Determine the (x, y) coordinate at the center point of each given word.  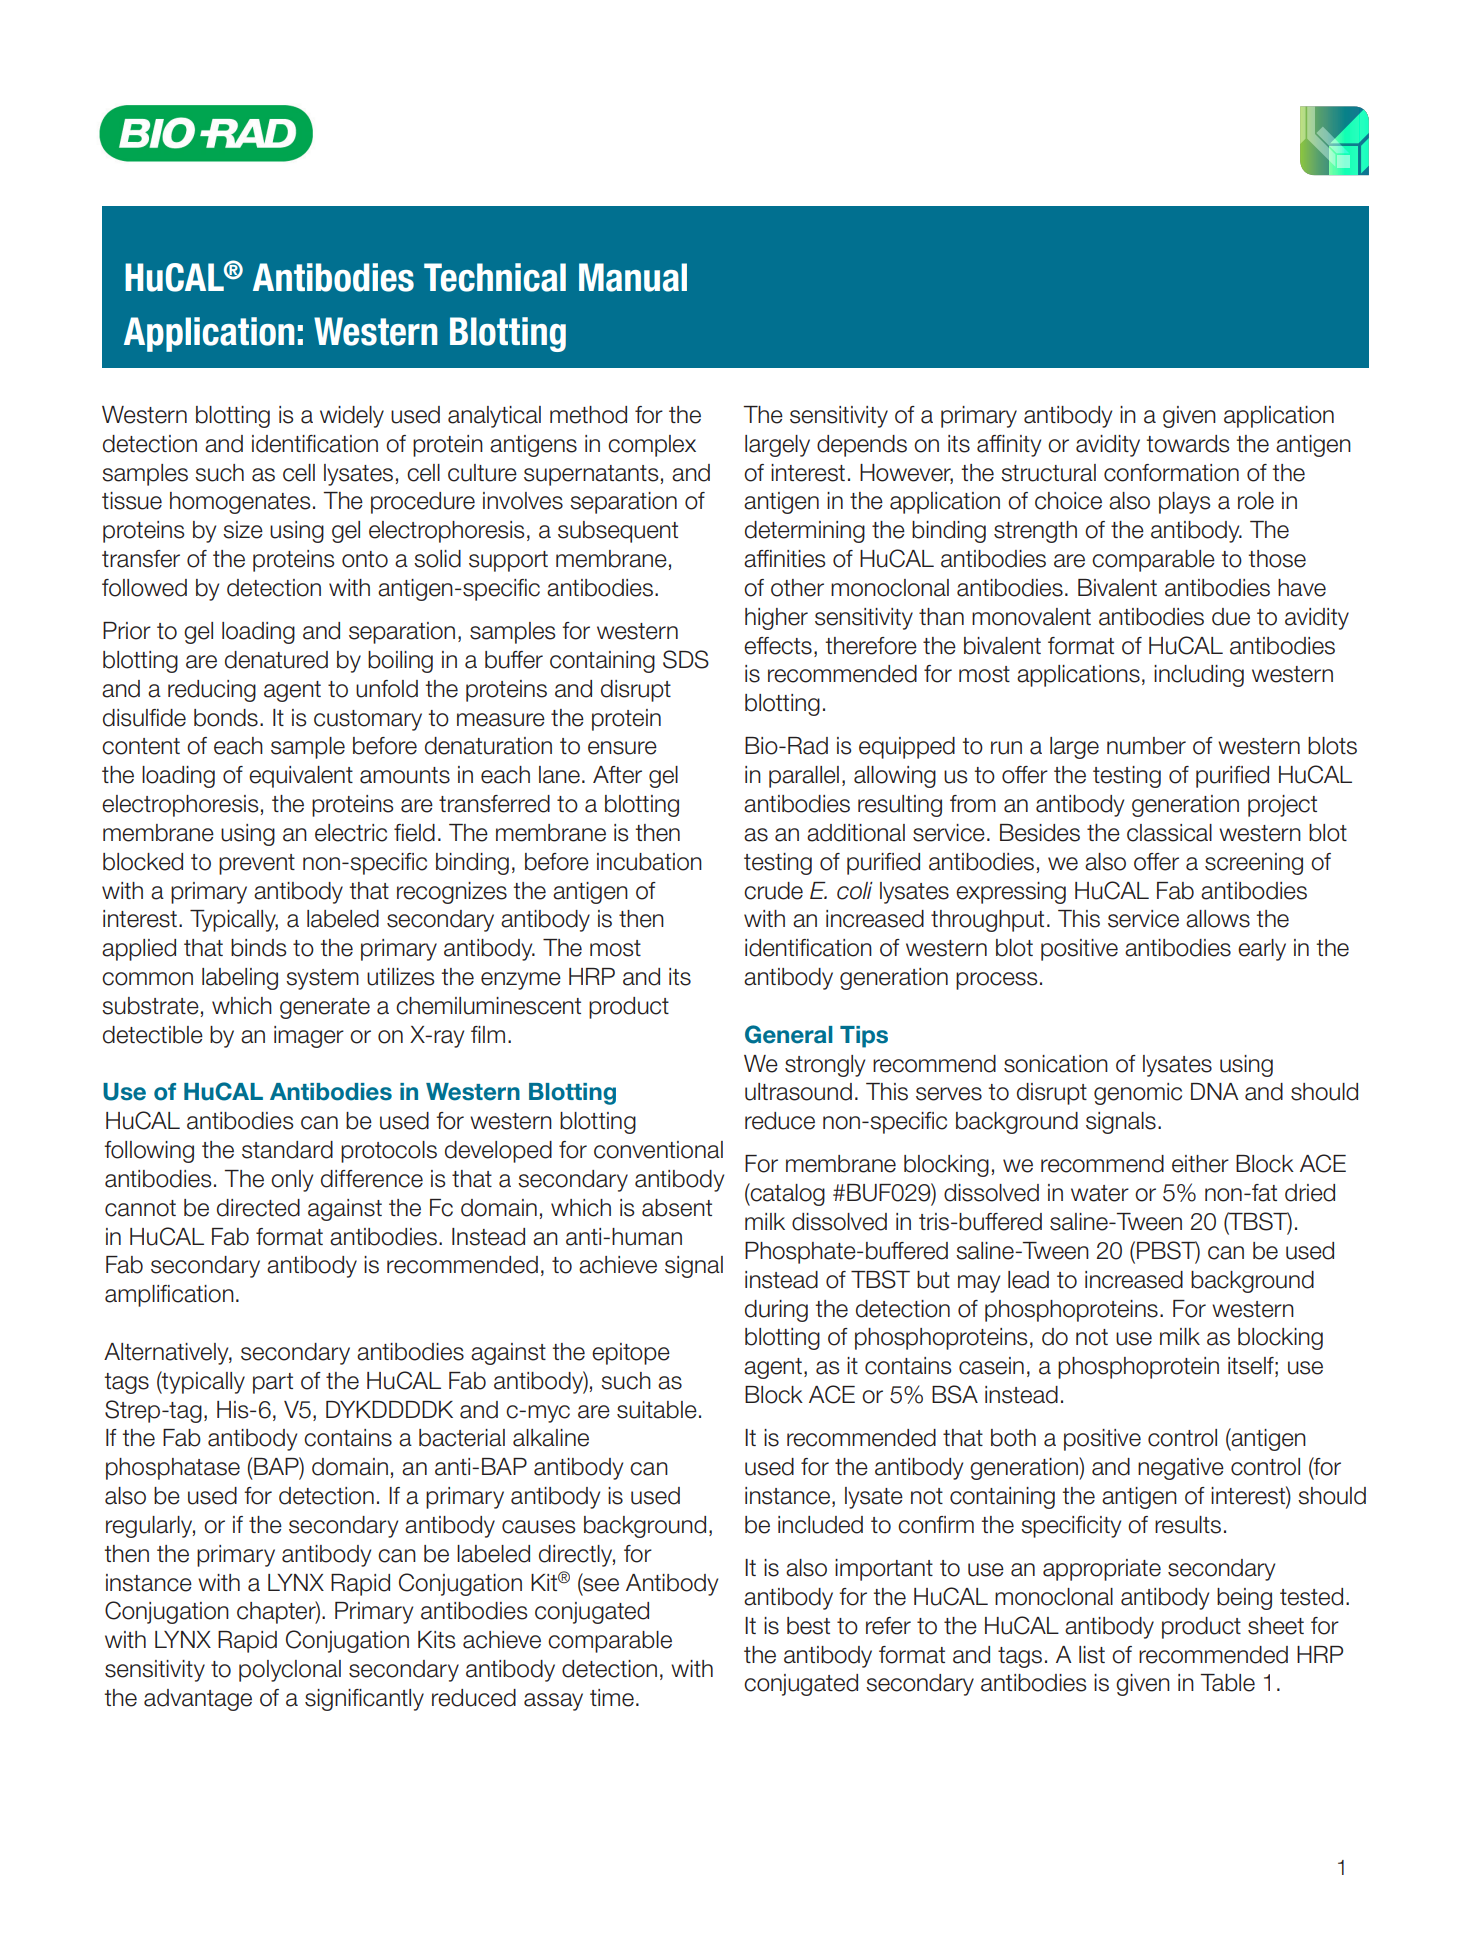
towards (1188, 444)
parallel (804, 777)
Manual (633, 277)
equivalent (301, 777)
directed (258, 1208)
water (1100, 1193)
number (1146, 746)
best (808, 1626)
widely (352, 417)
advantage (198, 1700)
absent (677, 1208)
